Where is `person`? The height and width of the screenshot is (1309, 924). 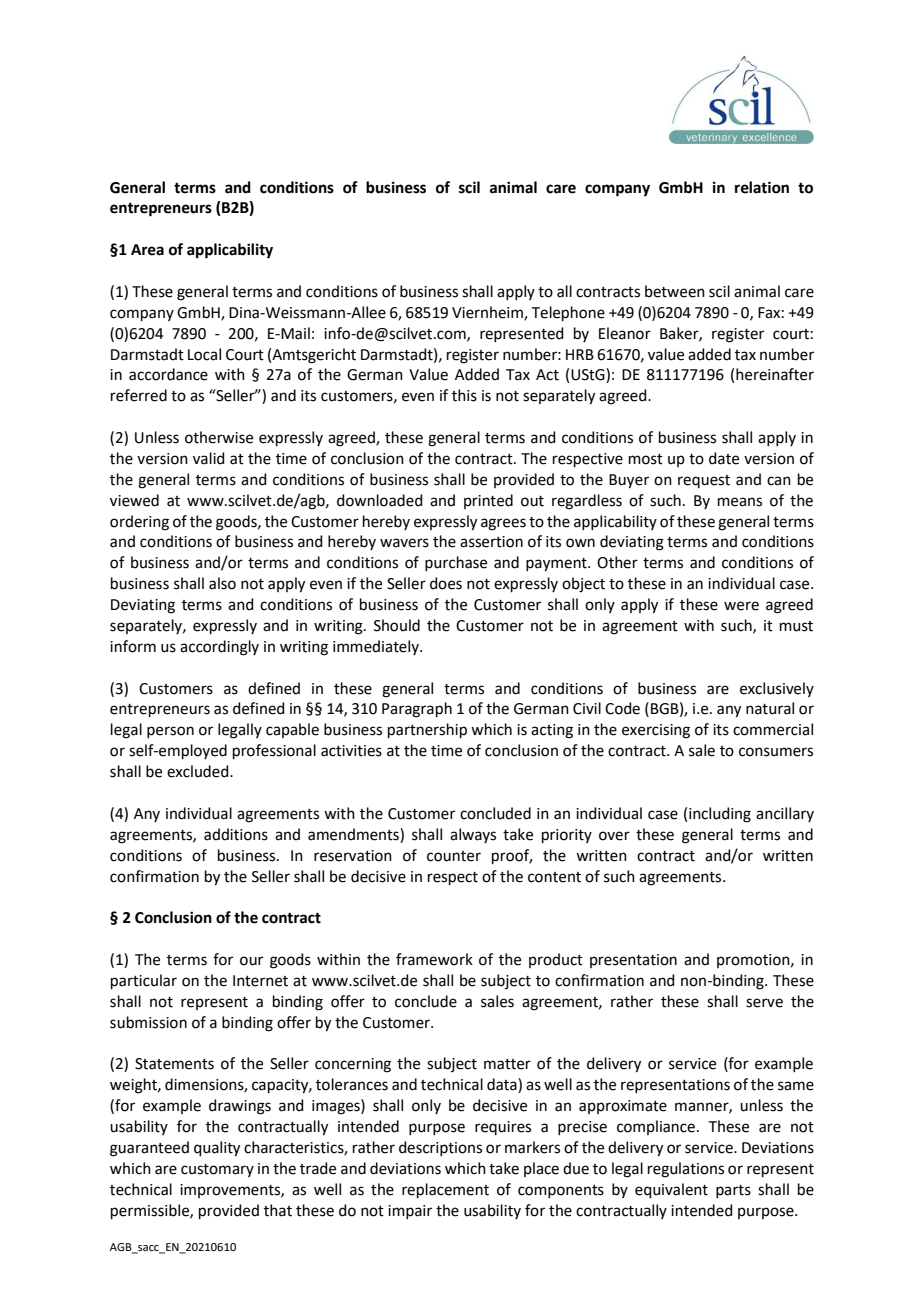 person is located at coordinates (170, 732).
